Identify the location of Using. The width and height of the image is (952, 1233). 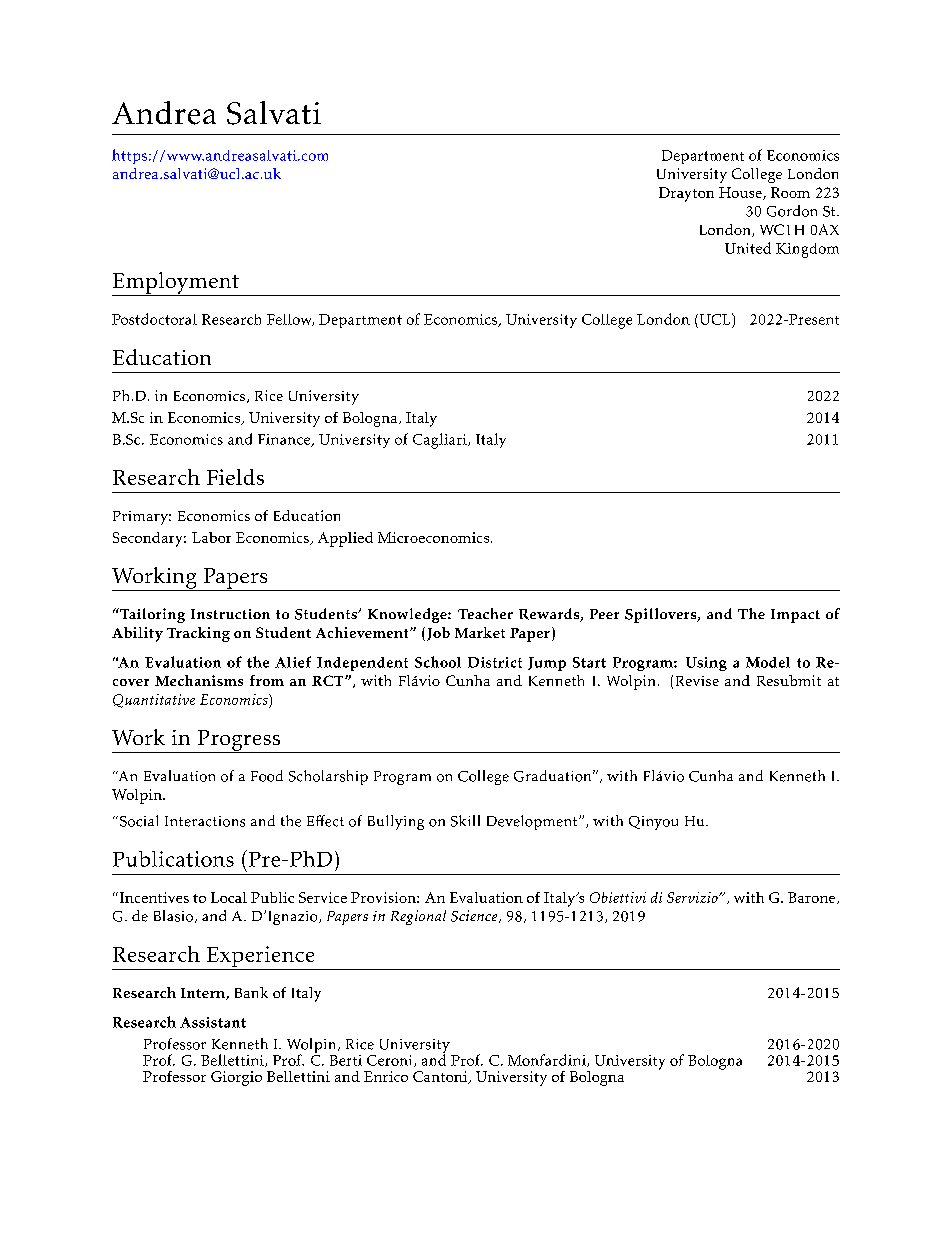
(706, 664).
